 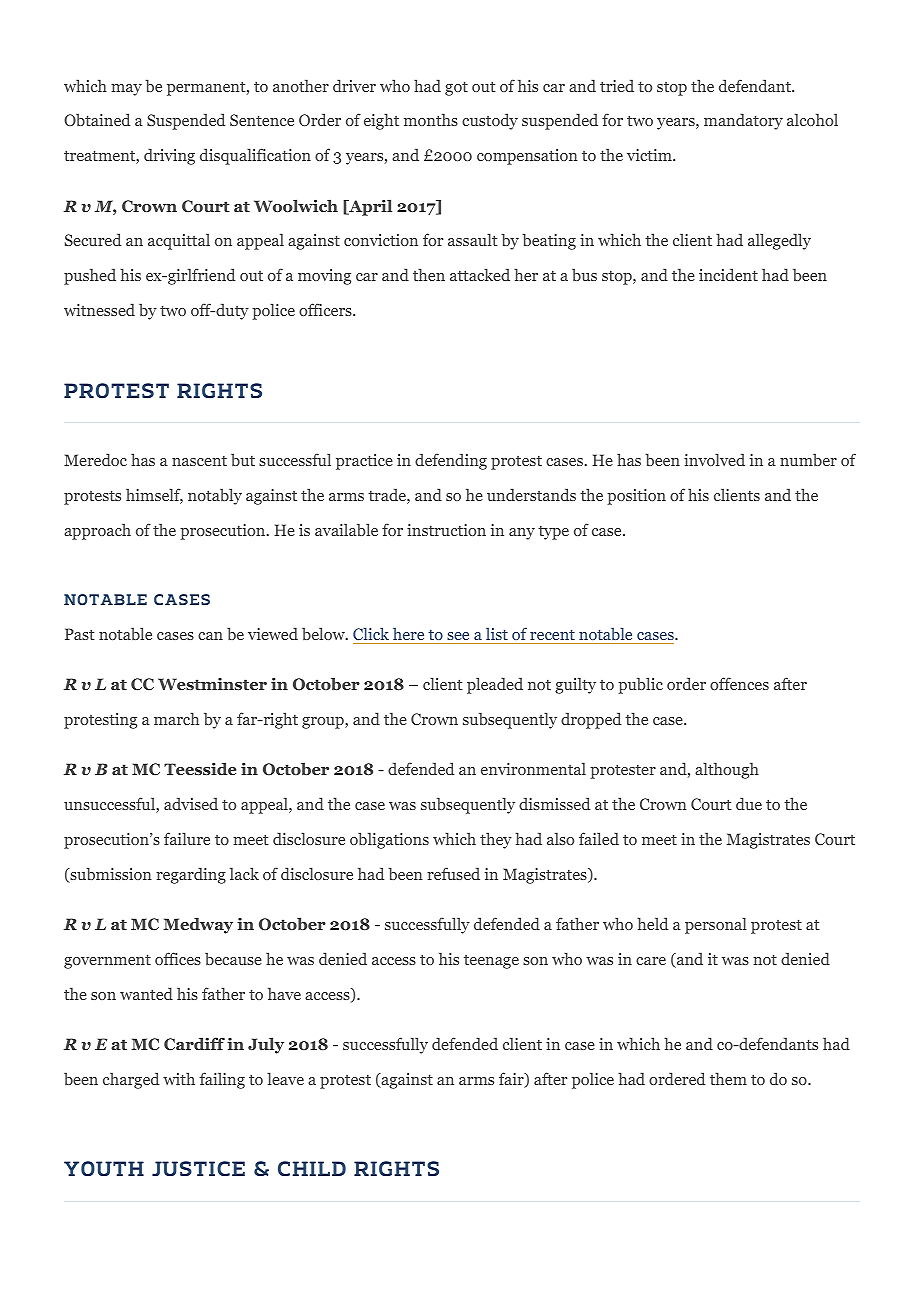 What do you see at coordinates (714, 459) in the image?
I see `involved` at bounding box center [714, 459].
